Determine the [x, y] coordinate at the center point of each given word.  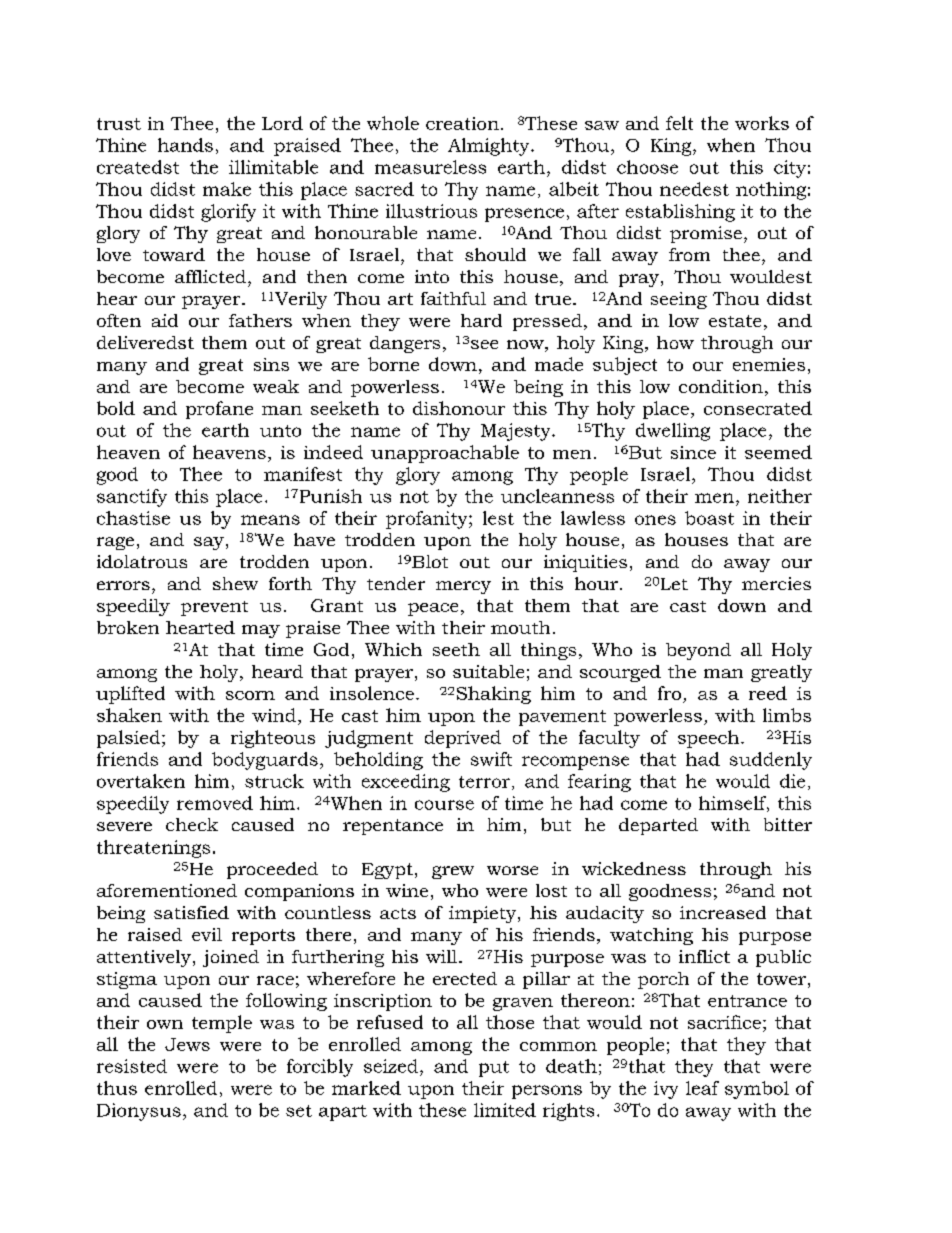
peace [433, 609]
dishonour [459, 408]
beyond [698, 651]
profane [219, 410]
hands [185, 145]
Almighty [490, 147]
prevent [214, 608]
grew [453, 872]
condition [721, 386]
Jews [187, 1044]
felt [679, 123]
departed [658, 826]
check [192, 824]
